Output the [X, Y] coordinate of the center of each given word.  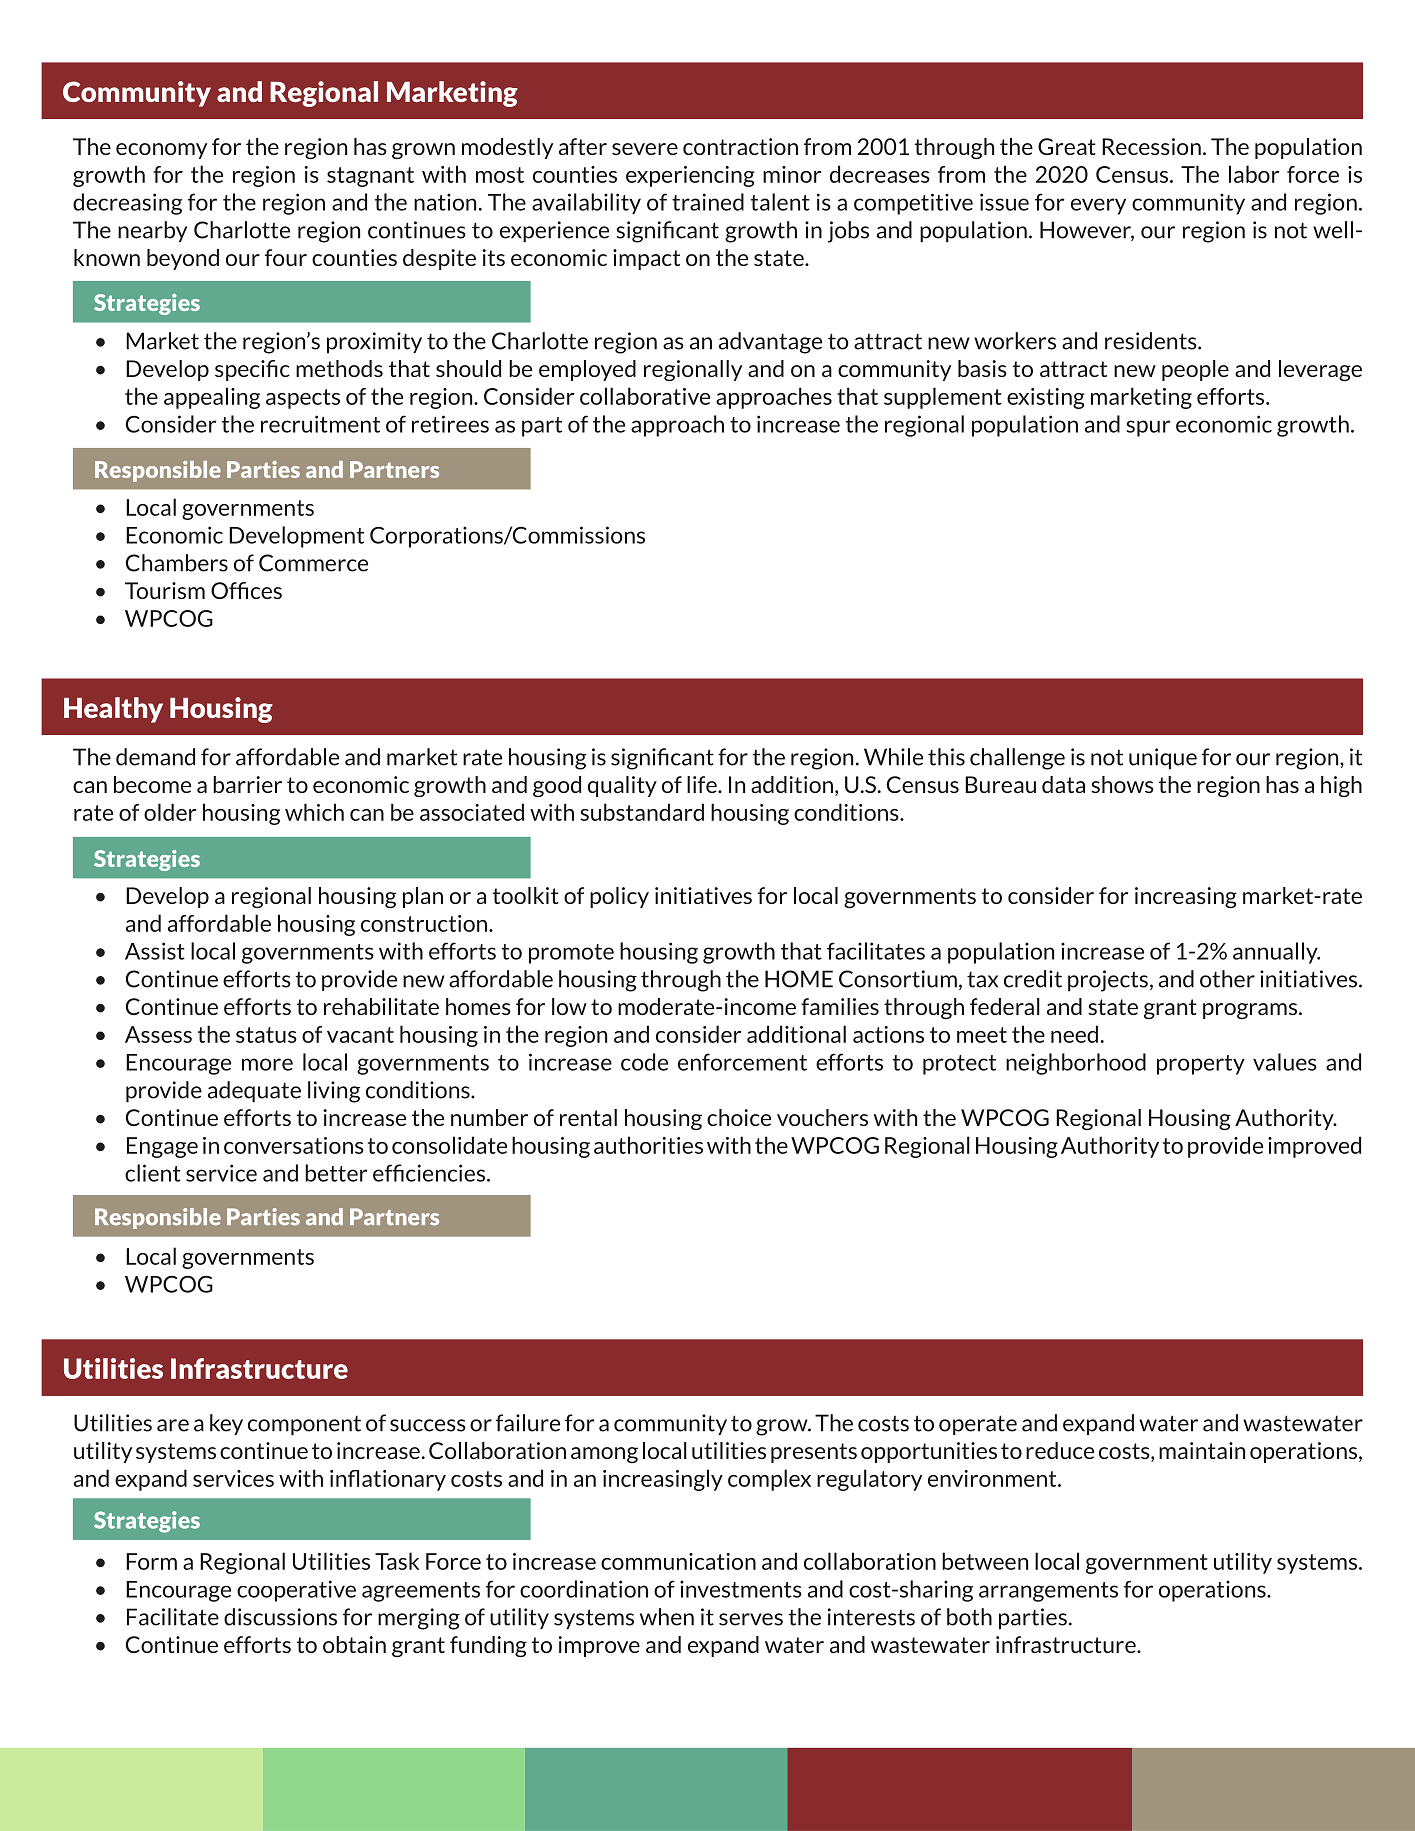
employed [587, 370]
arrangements [1048, 1592]
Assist [155, 951]
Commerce [313, 563]
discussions [280, 1617]
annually [1276, 953]
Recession [1151, 146]
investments [741, 1589]
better [336, 1173]
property [1201, 1065]
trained [708, 202]
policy [619, 897]
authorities [648, 1145]
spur [1148, 428]
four [286, 257]
